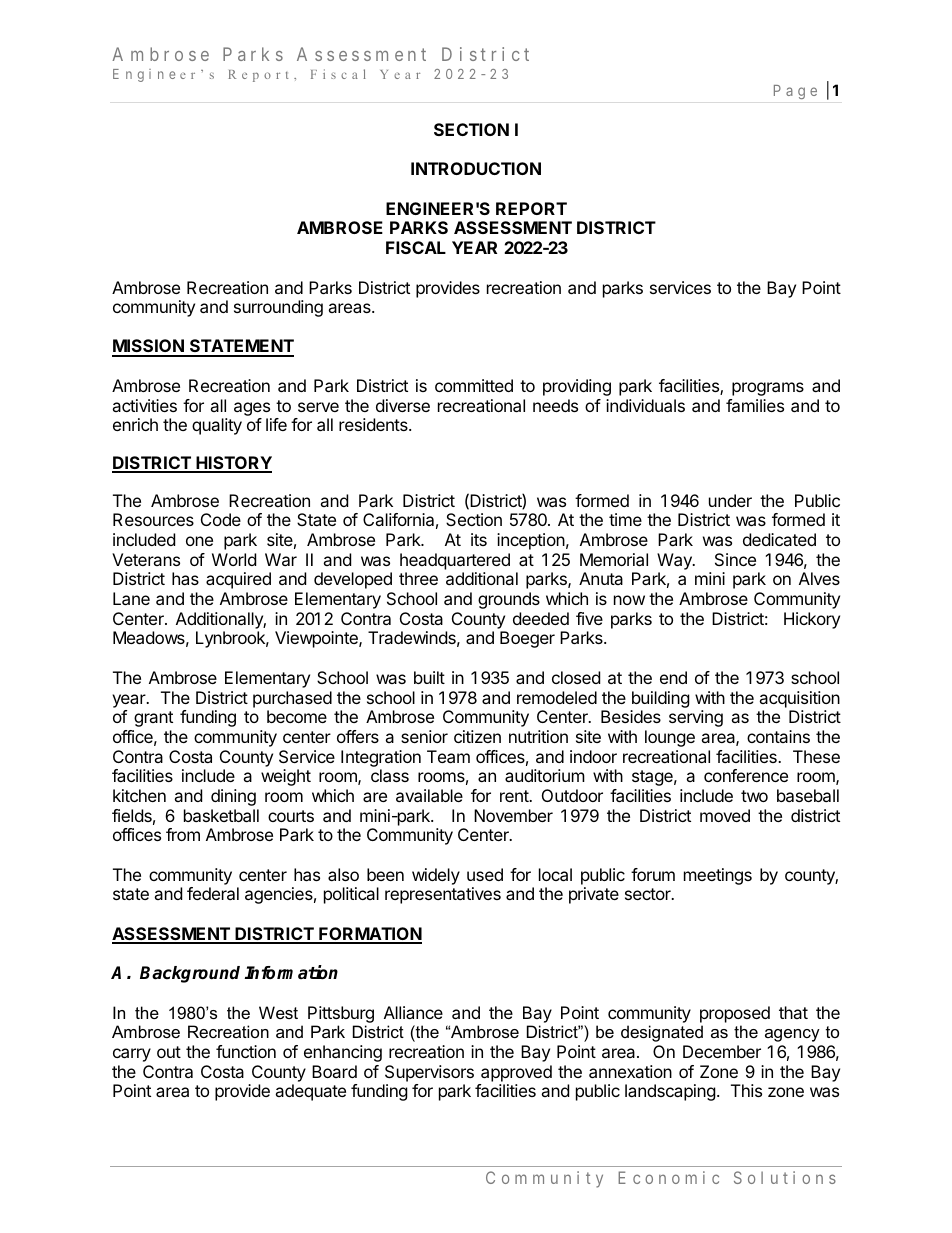 This screenshot has height=1233, width=952. Describe the element at coordinates (278, 308) in the screenshot. I see `surrounding` at that location.
